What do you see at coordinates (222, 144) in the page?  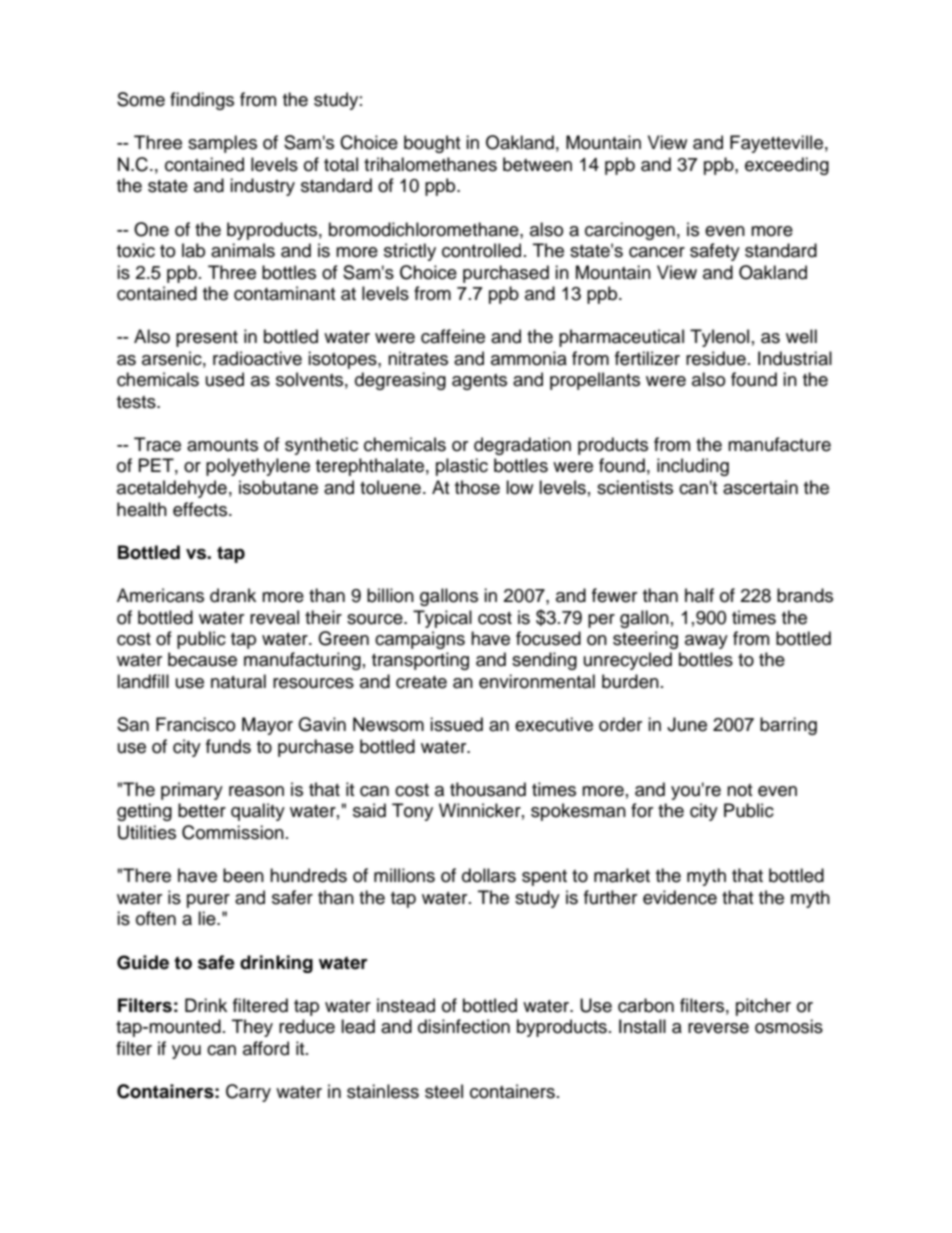 I see `samples` at bounding box center [222, 144].
